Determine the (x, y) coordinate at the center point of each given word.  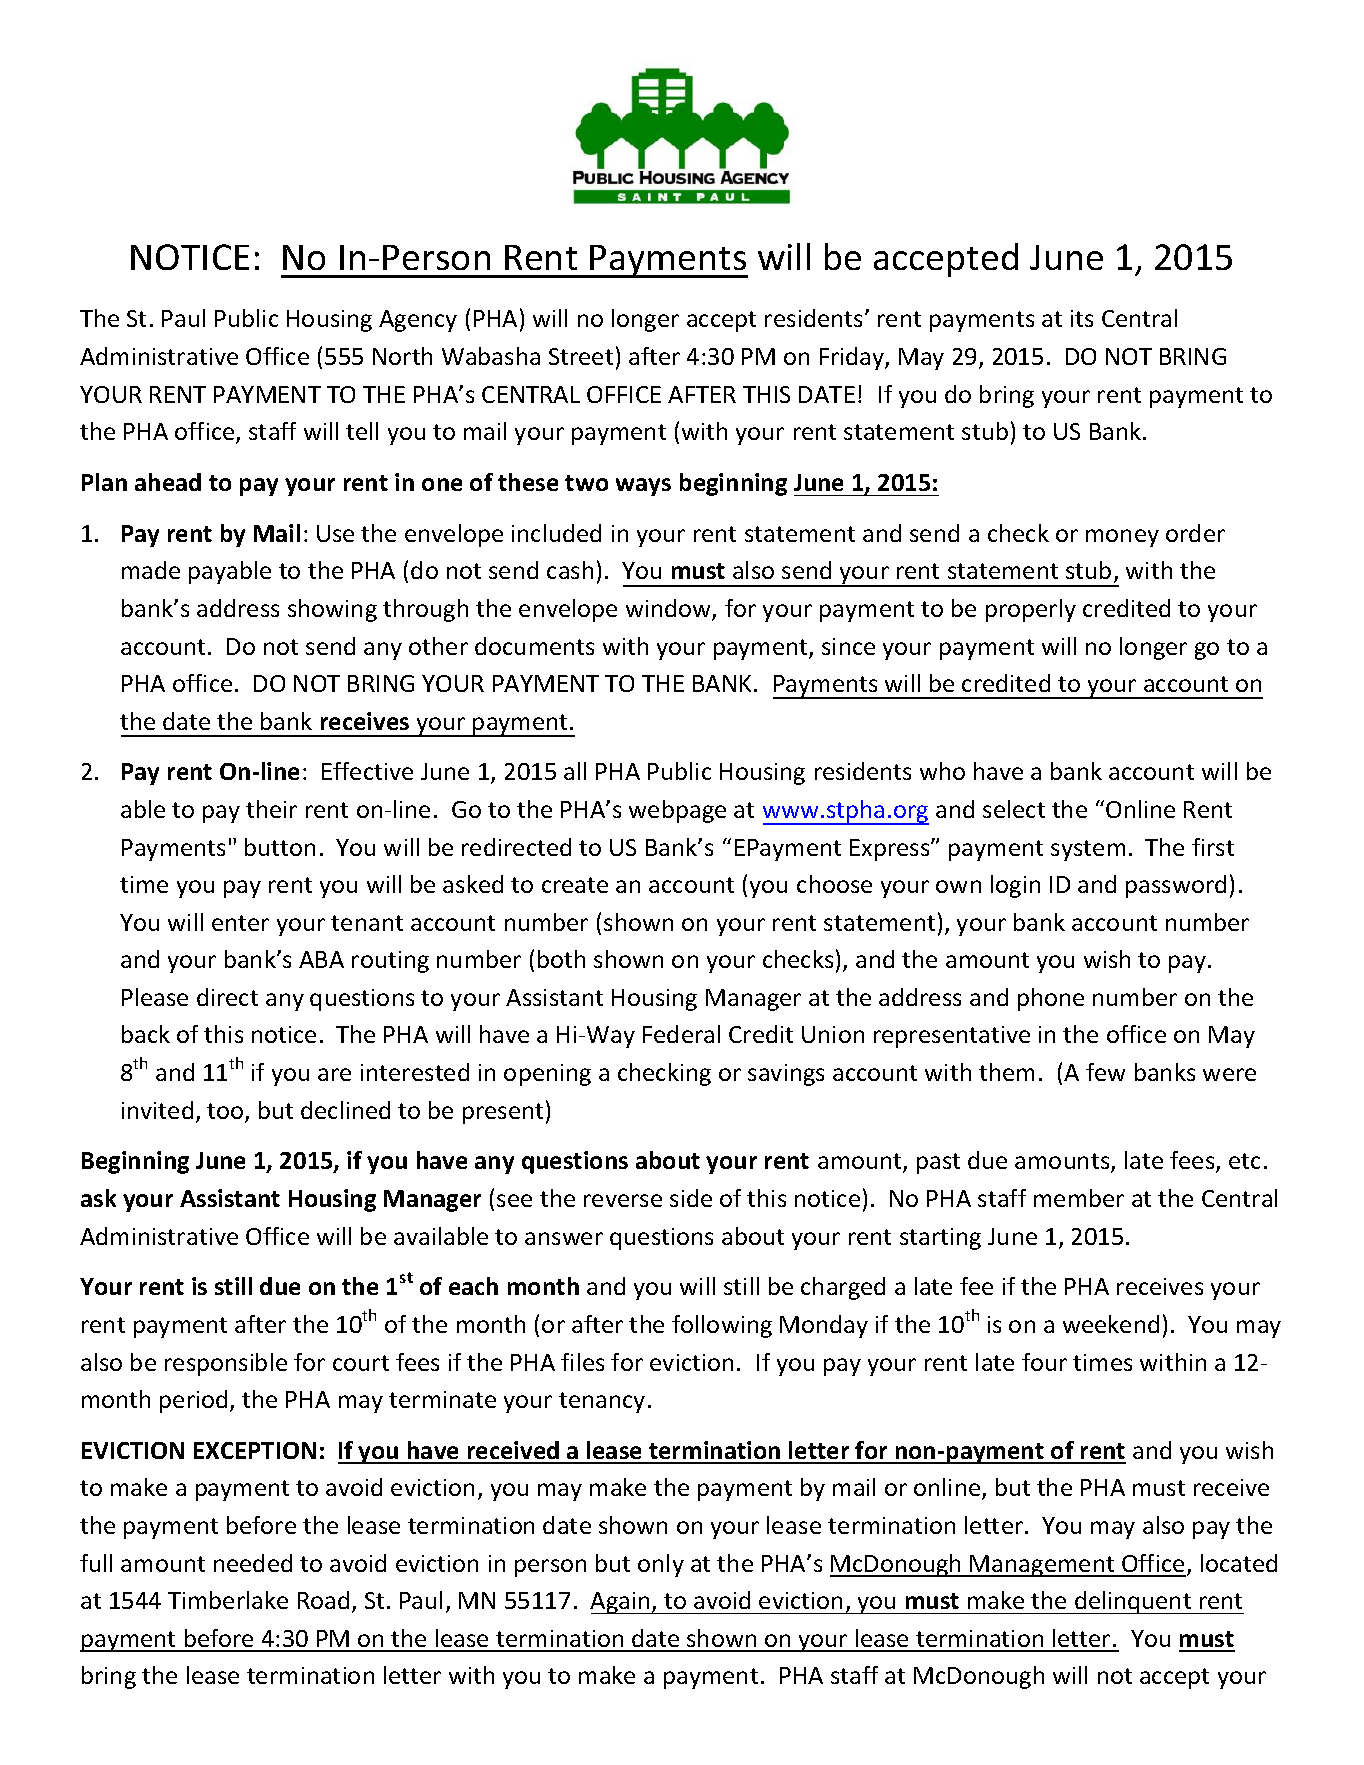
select (1014, 809)
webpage (677, 811)
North (402, 356)
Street (581, 356)
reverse (623, 1200)
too (226, 1112)
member (1079, 1198)
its (1082, 318)
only (661, 1565)
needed (253, 1563)
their (271, 809)
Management (1043, 1566)
